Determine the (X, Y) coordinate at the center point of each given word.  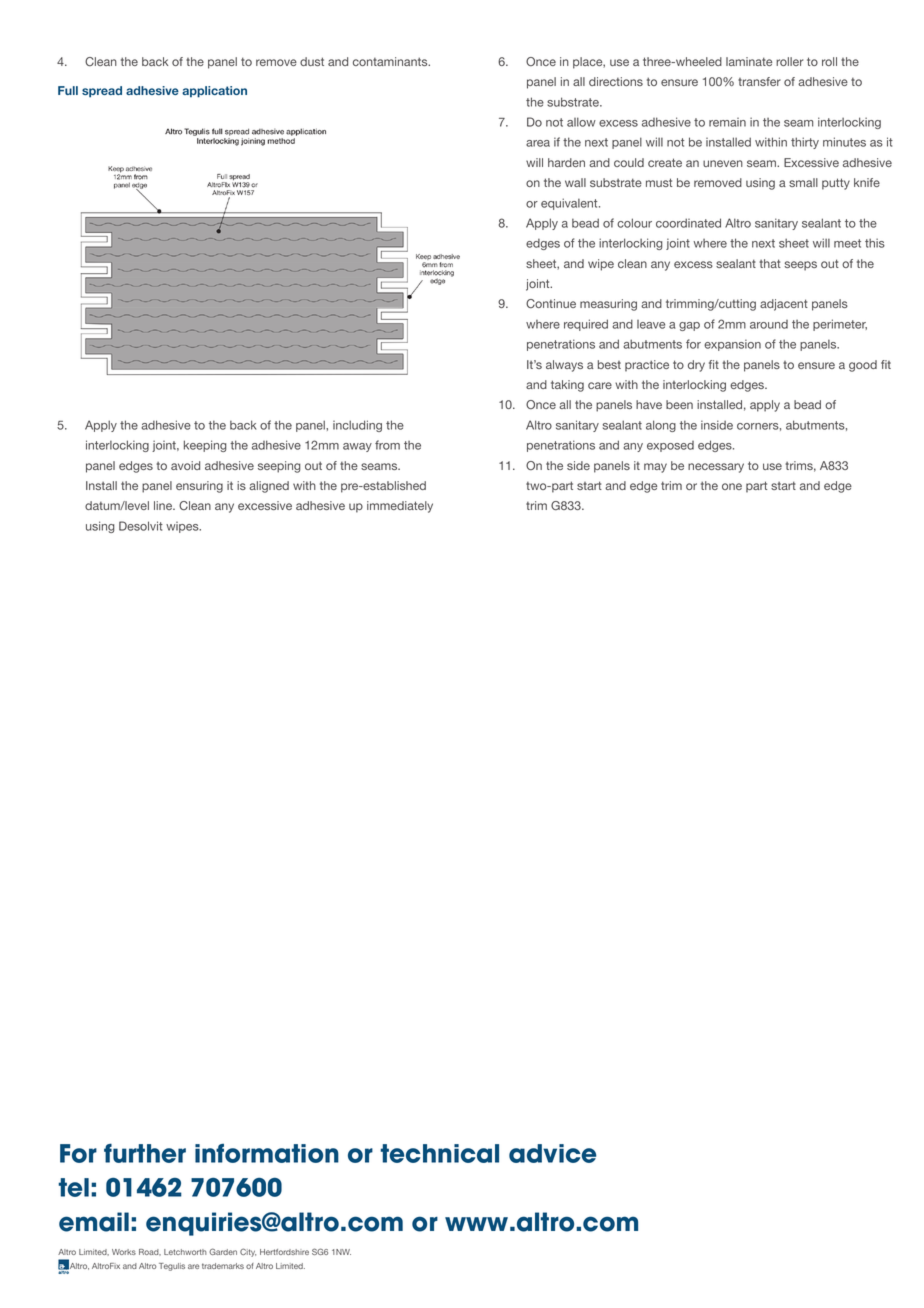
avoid (185, 465)
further (145, 1153)
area (538, 143)
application (214, 92)
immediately (400, 507)
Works (124, 1252)
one (732, 486)
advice (553, 1153)
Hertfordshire (284, 1252)
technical (440, 1153)
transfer (759, 81)
